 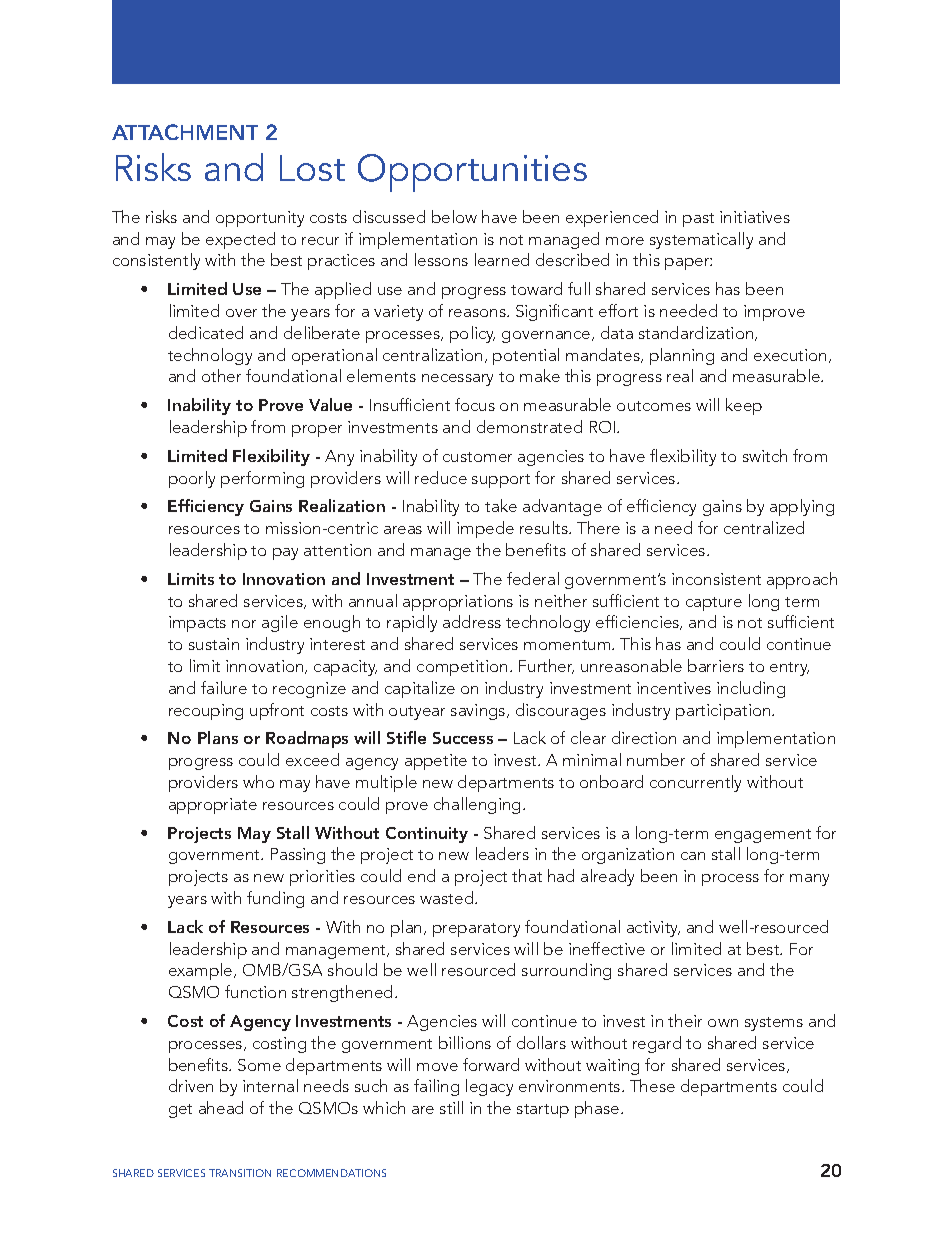 What do you see at coordinates (477, 805) in the screenshot?
I see `challenging` at bounding box center [477, 805].
